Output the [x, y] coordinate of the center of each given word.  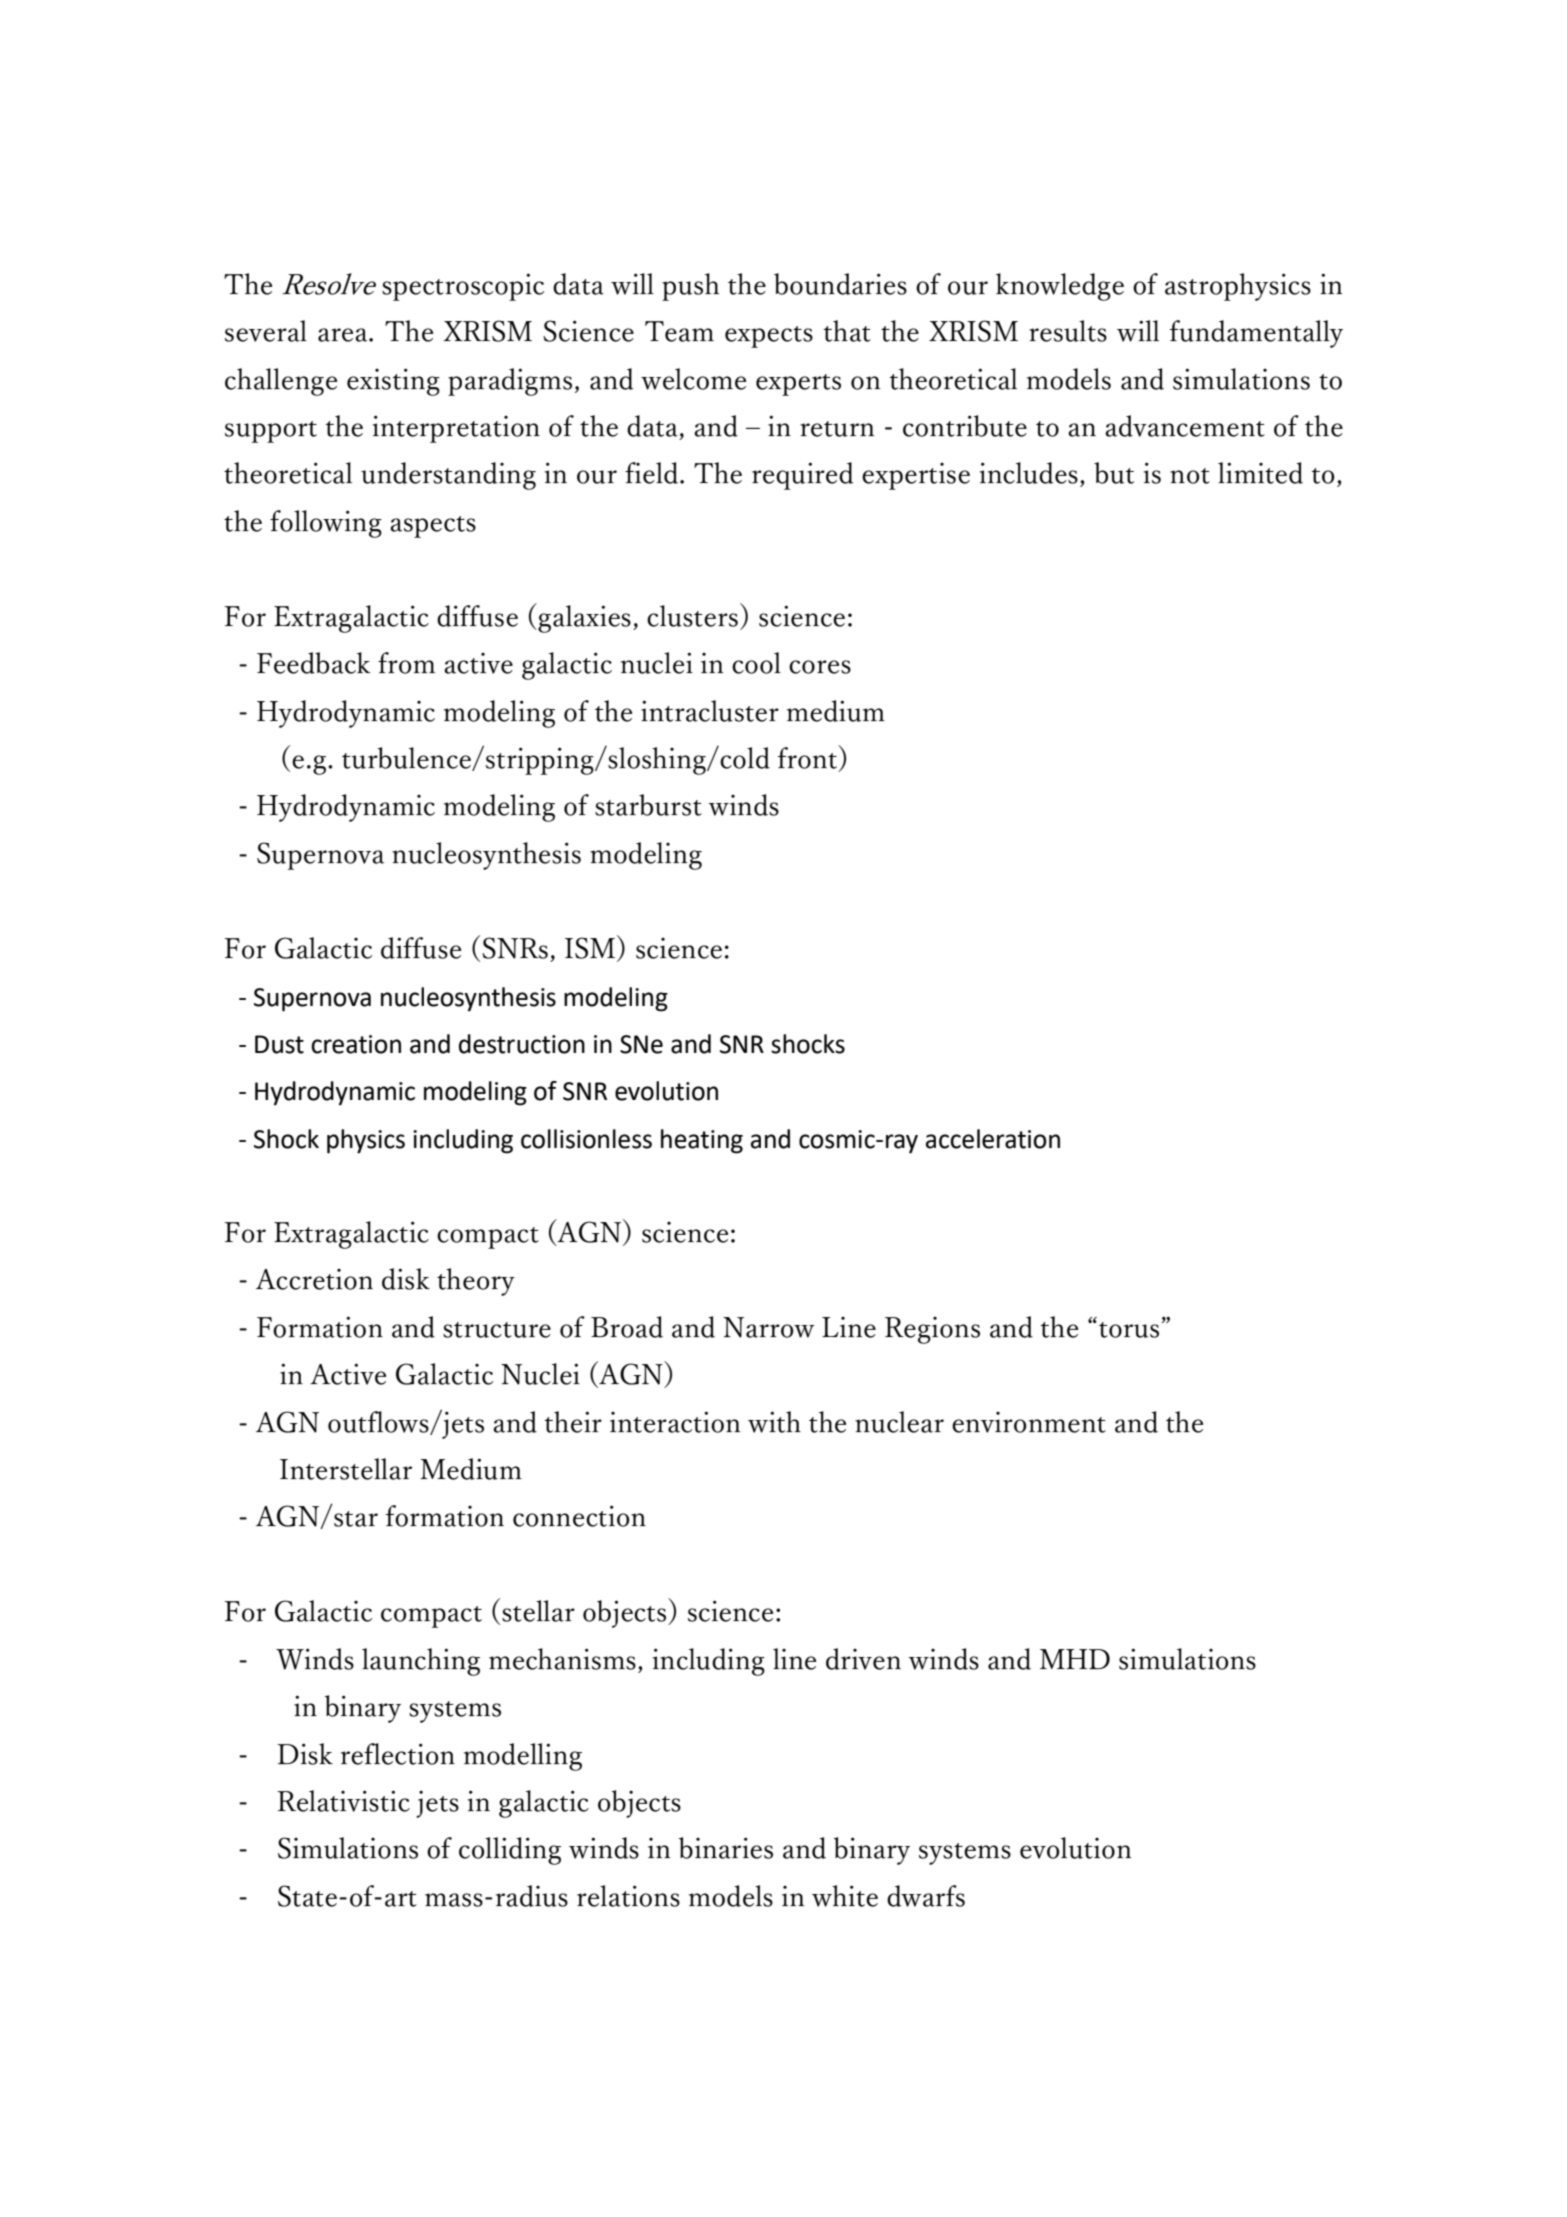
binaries [726, 1848]
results [1068, 331]
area [344, 335]
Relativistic [343, 1801]
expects [769, 337]
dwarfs [926, 1896]
